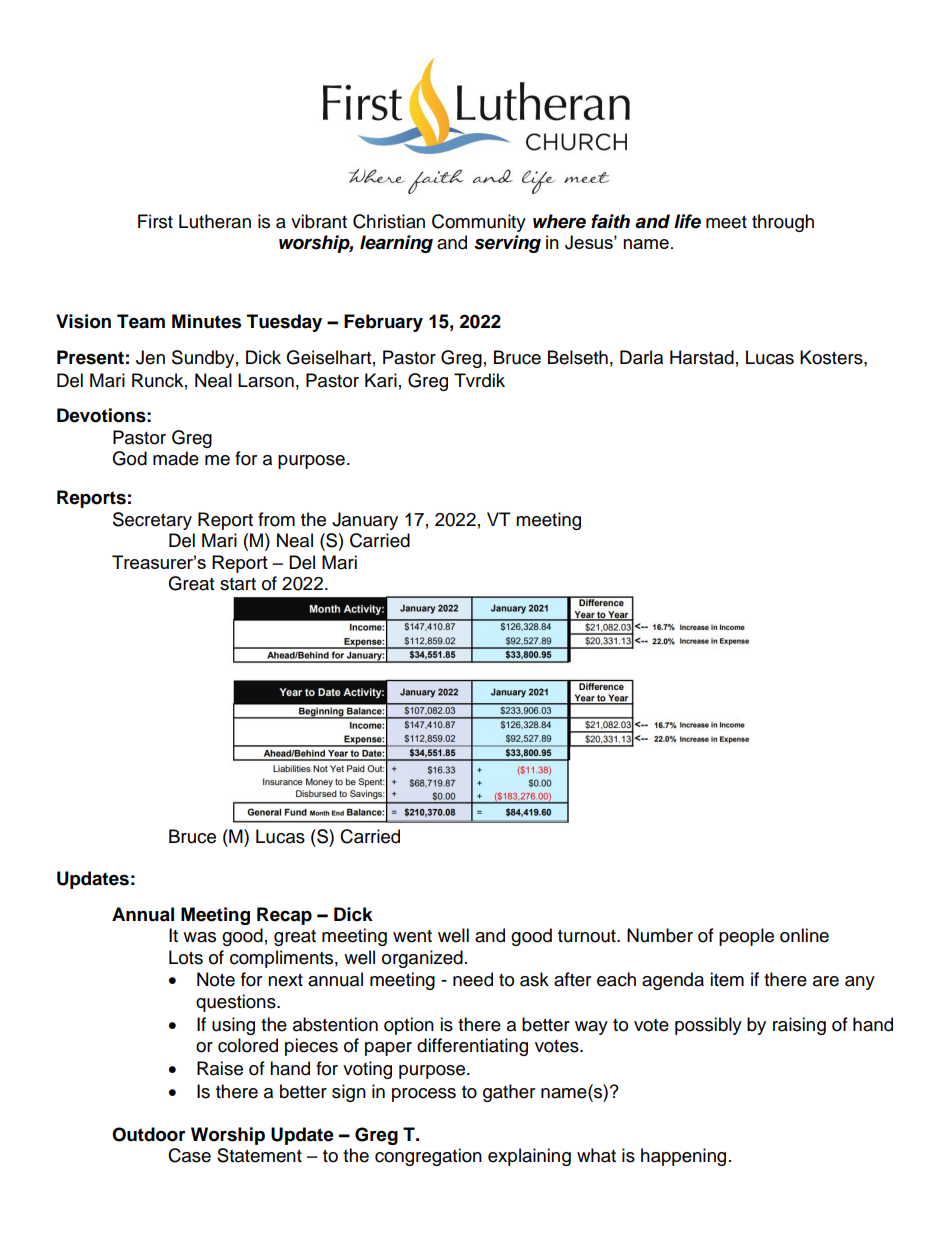  What do you see at coordinates (509, 1093) in the document?
I see `gather` at bounding box center [509, 1093].
